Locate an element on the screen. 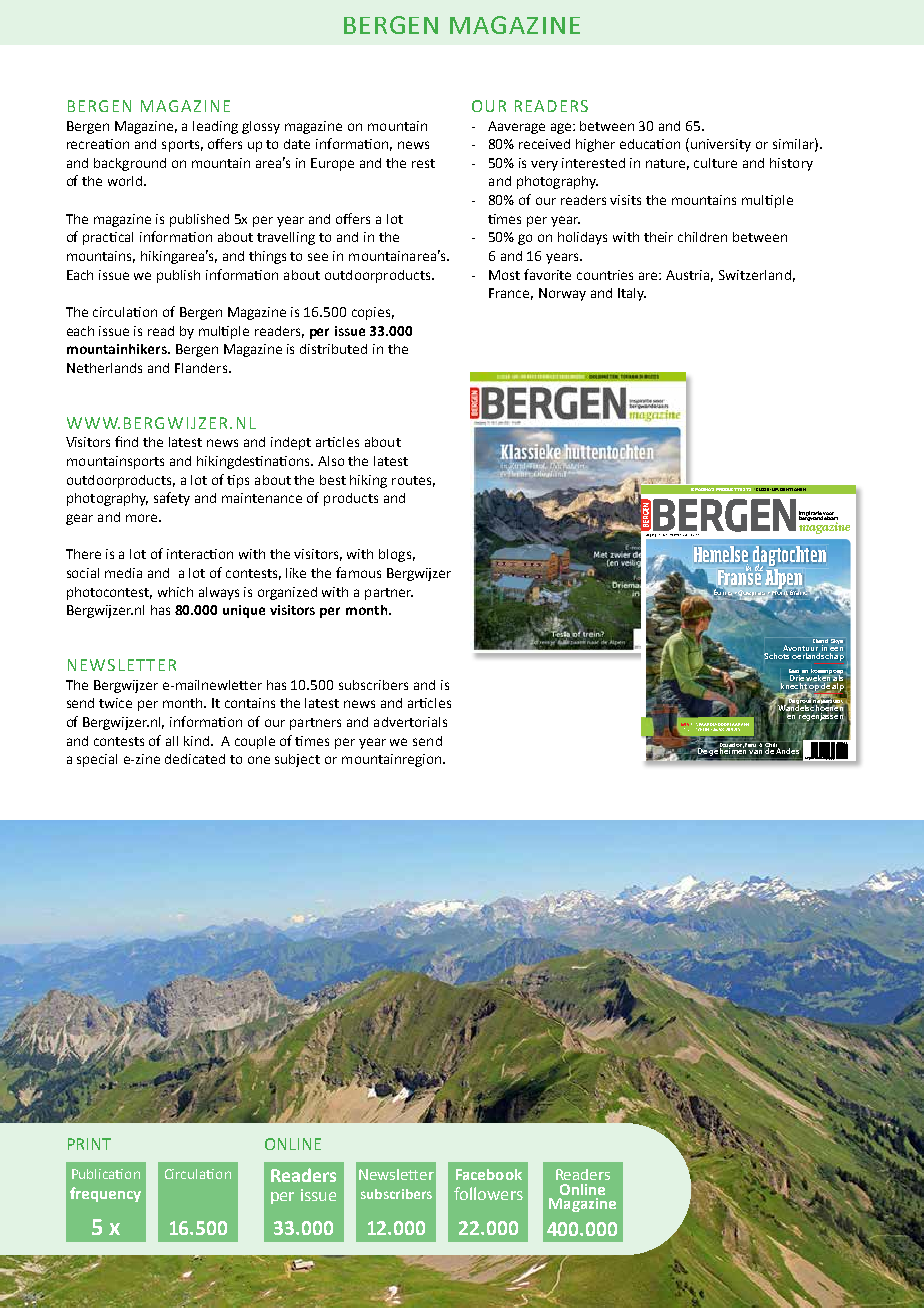 Image resolution: width=924 pixels, height=1308 pixels. Publication is located at coordinates (106, 1174).
